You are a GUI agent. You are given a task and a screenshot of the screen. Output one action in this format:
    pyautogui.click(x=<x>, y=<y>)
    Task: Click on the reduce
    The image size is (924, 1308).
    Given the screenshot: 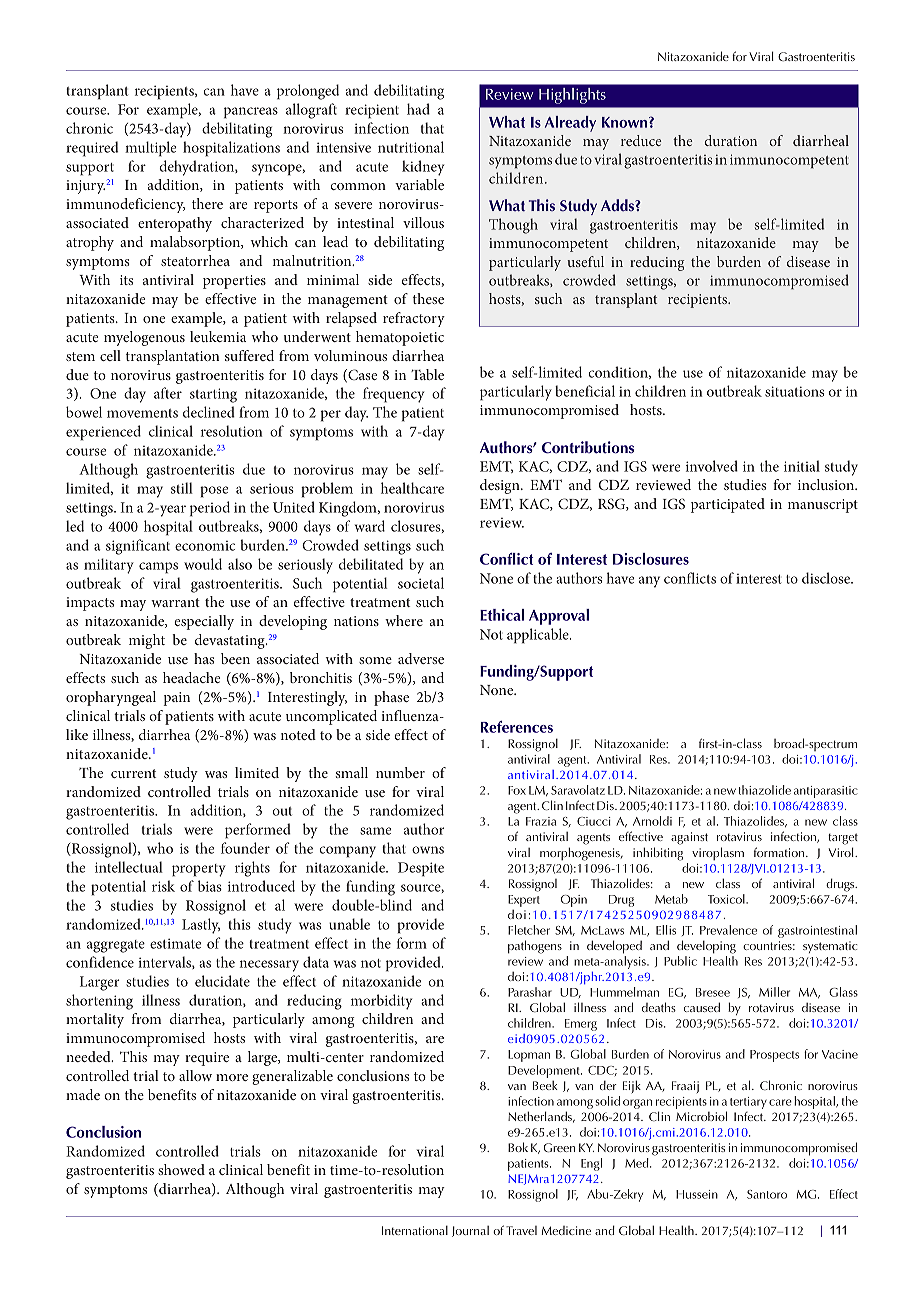 What is the action you would take?
    pyautogui.click(x=641, y=140)
